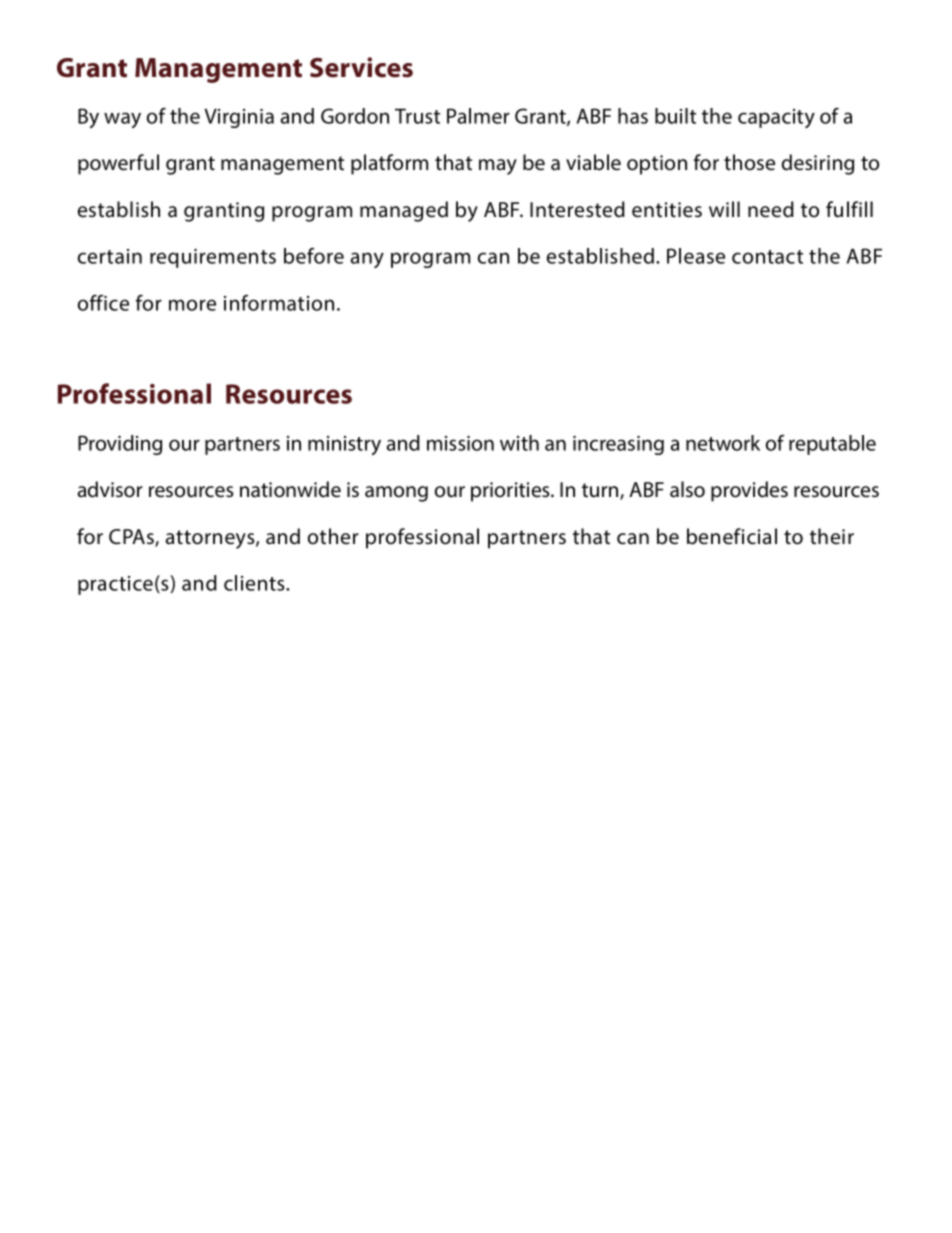 Image resolution: width=952 pixels, height=1233 pixels. I want to click on more, so click(192, 305).
